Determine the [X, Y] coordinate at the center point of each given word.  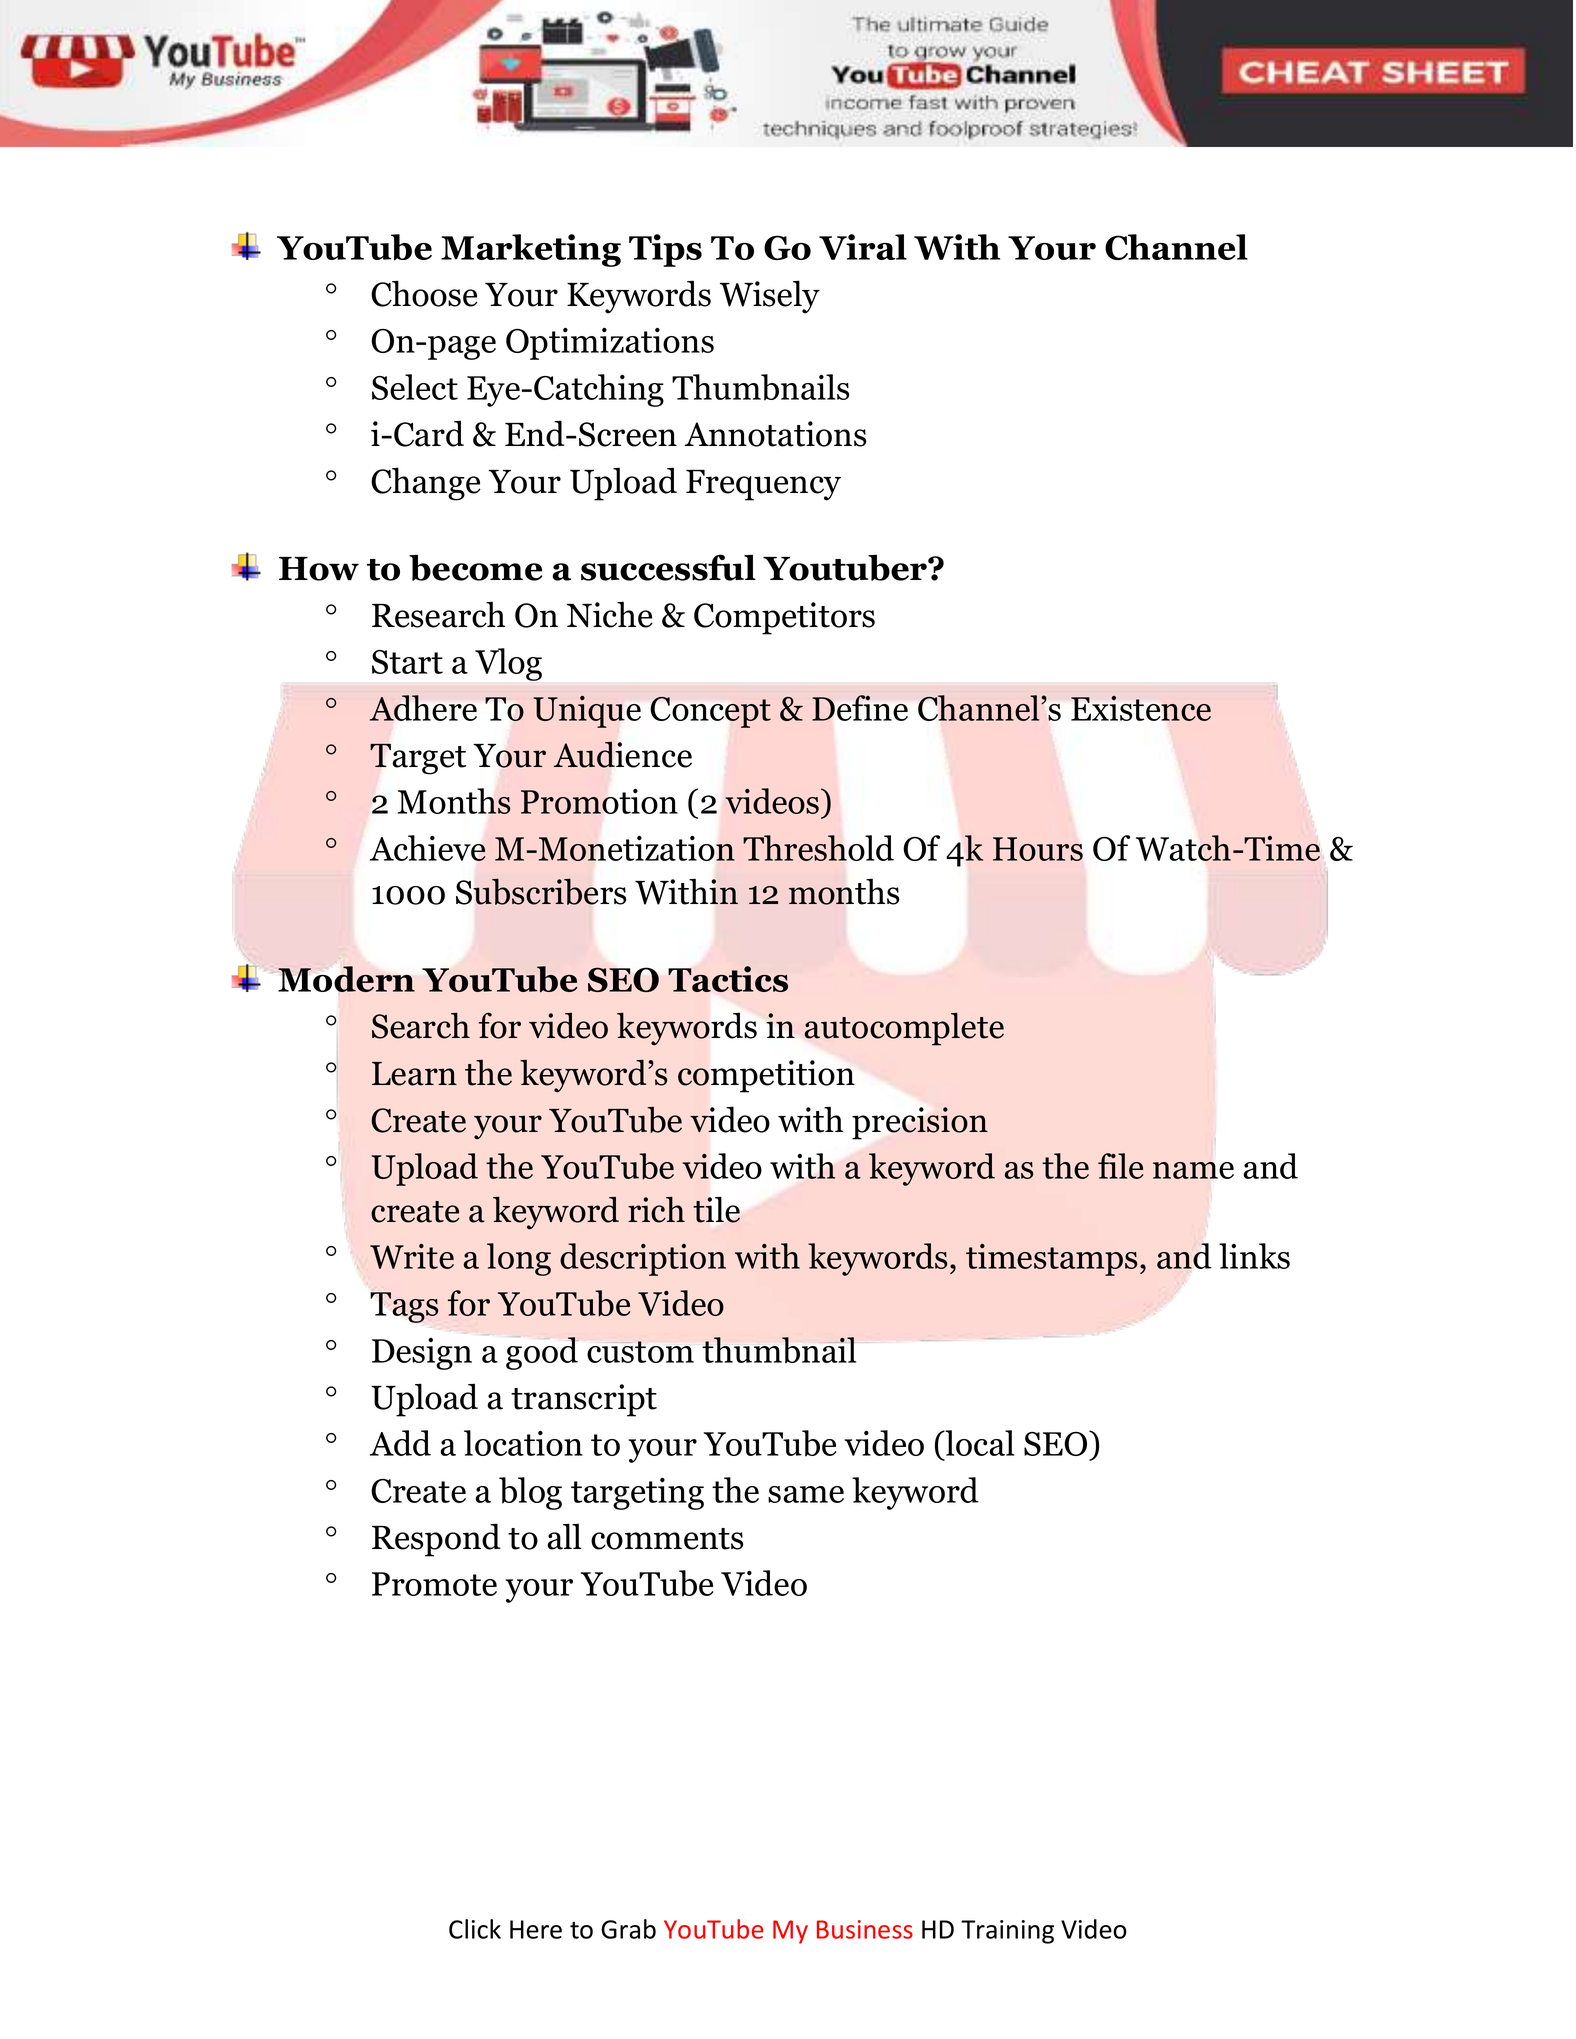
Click [475, 1929]
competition [766, 1076]
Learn [414, 1074]
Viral [863, 247]
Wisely [770, 297]
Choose [424, 293]
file [1120, 1166]
